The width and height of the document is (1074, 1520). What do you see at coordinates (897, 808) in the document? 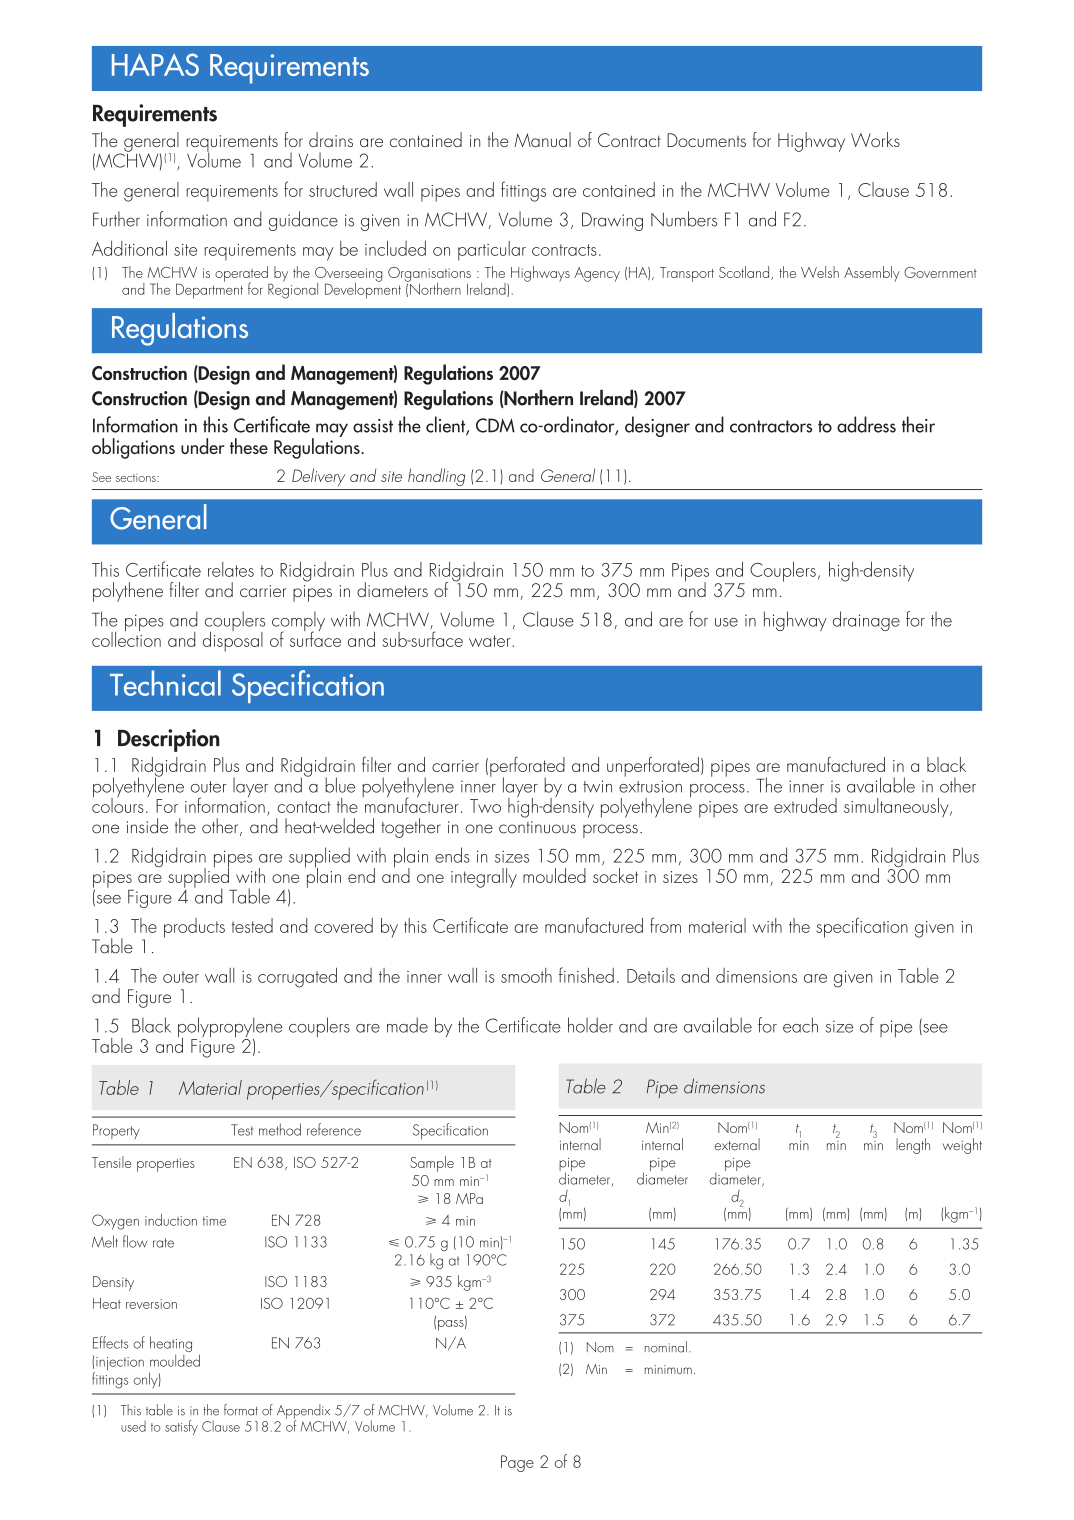
I see `simultaneously` at bounding box center [897, 808].
